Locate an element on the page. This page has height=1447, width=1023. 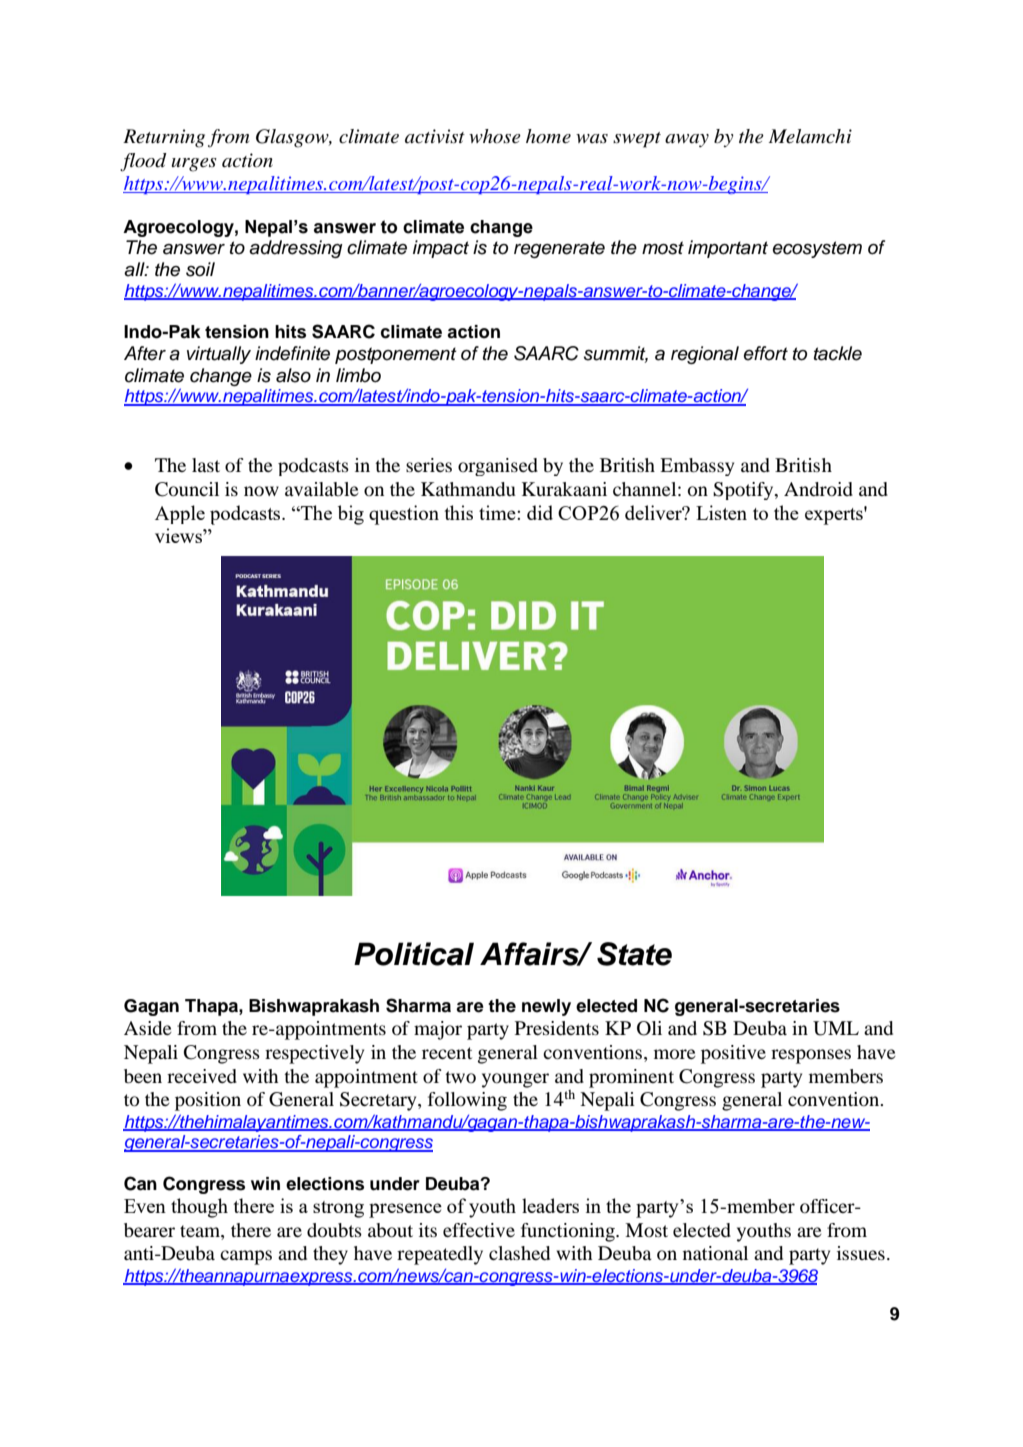
effective is located at coordinates (479, 1230).
